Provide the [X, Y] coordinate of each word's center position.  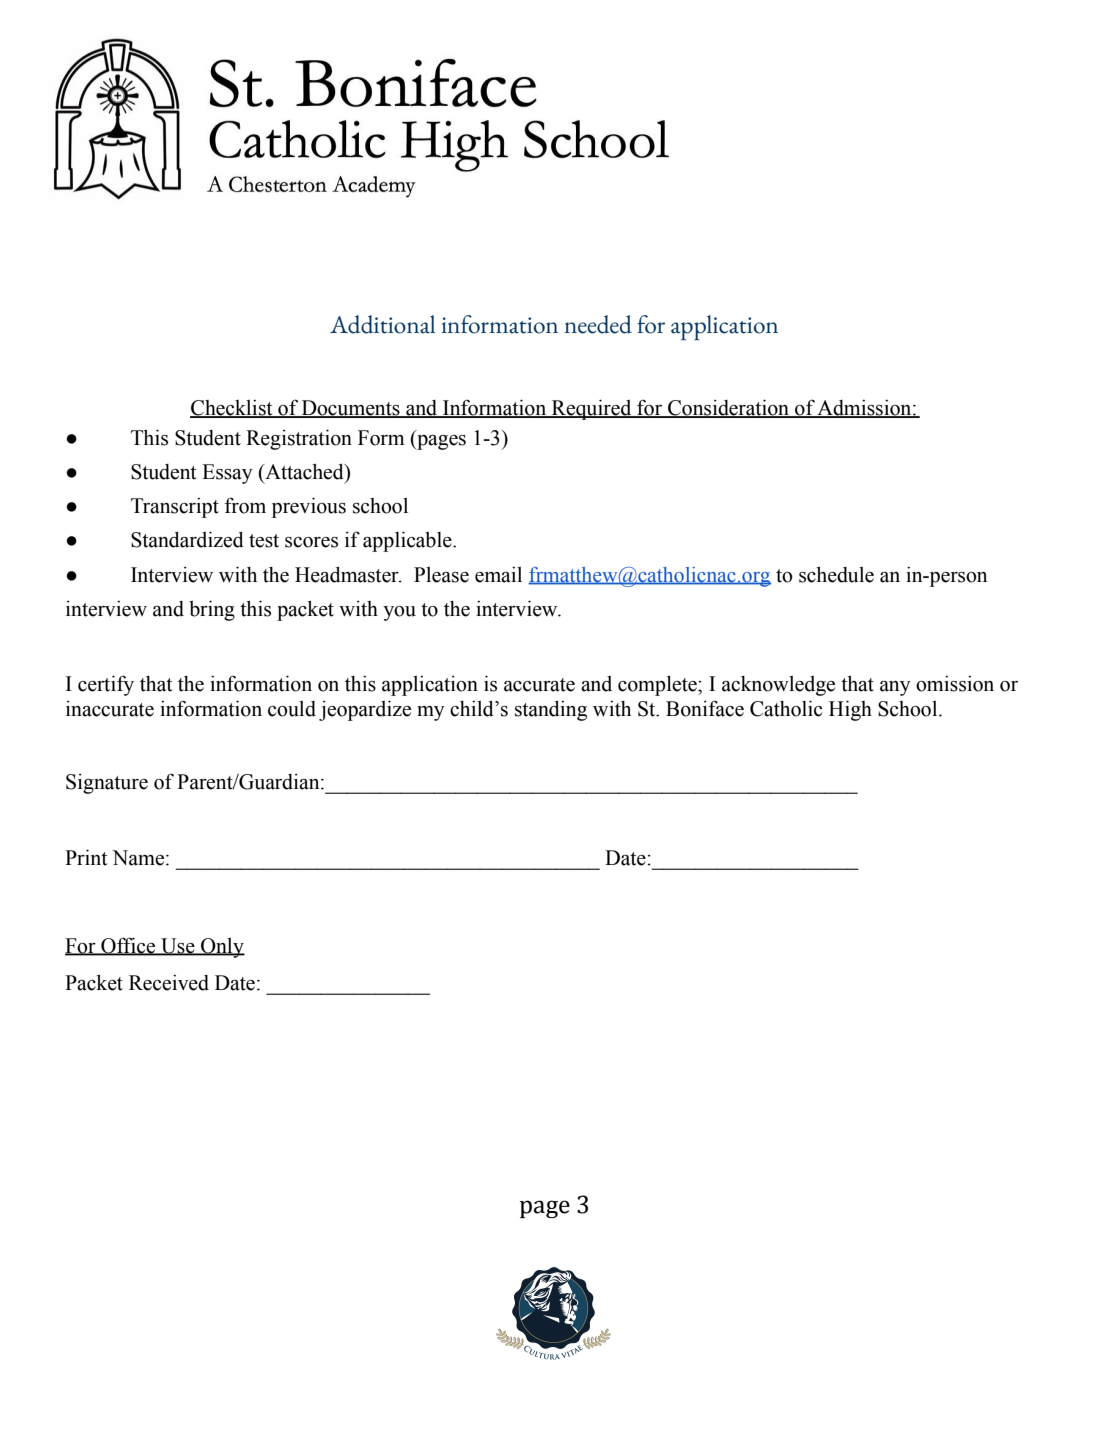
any [895, 688]
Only [222, 948]
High [850, 710]
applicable [408, 541]
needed [598, 324]
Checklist [232, 409]
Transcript [175, 508]
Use [178, 946]
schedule [836, 574]
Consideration [729, 408]
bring [212, 610]
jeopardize [365, 710]
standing [551, 710]
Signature [107, 784]
